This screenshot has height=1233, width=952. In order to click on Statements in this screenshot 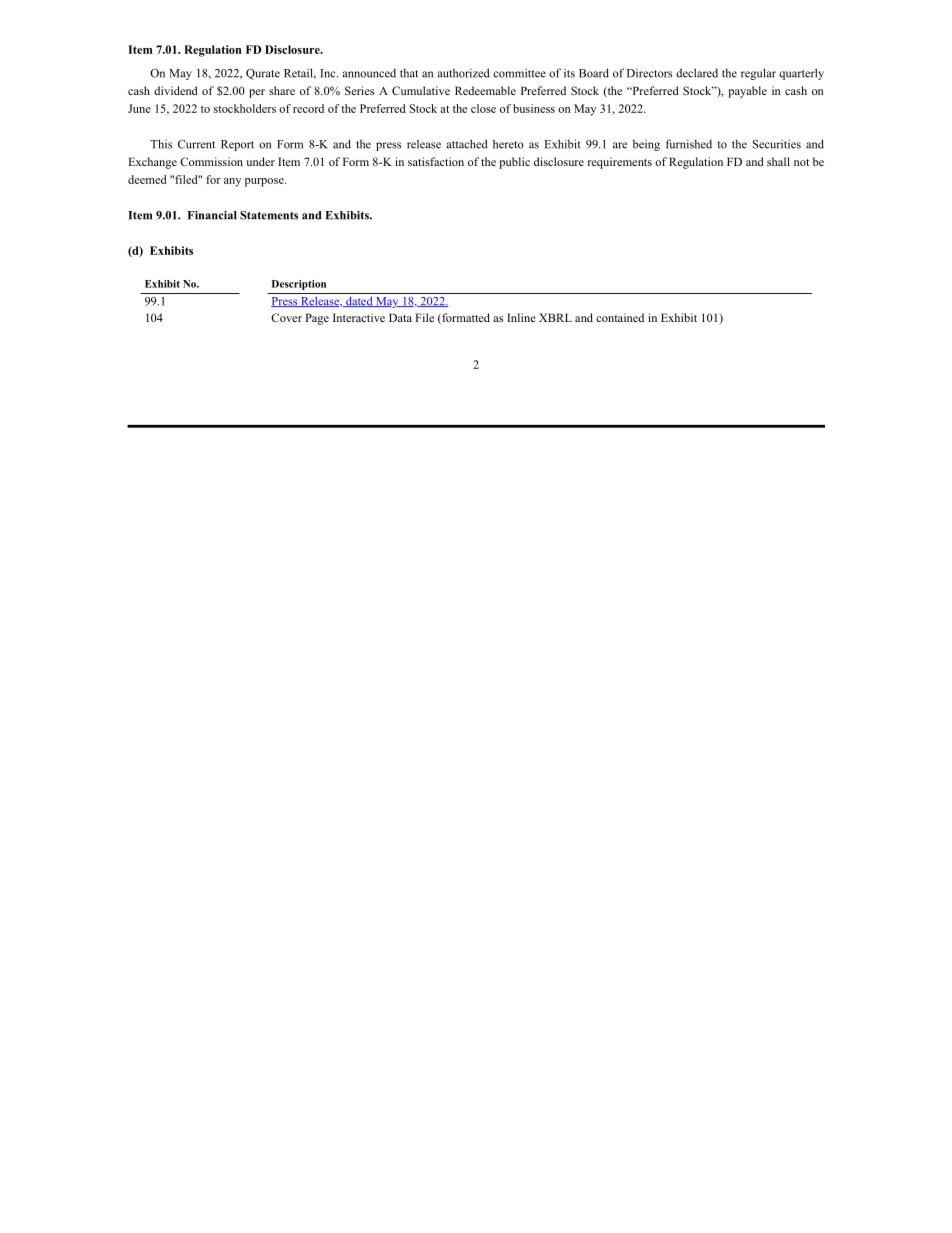, I will do `click(269, 215)`.
